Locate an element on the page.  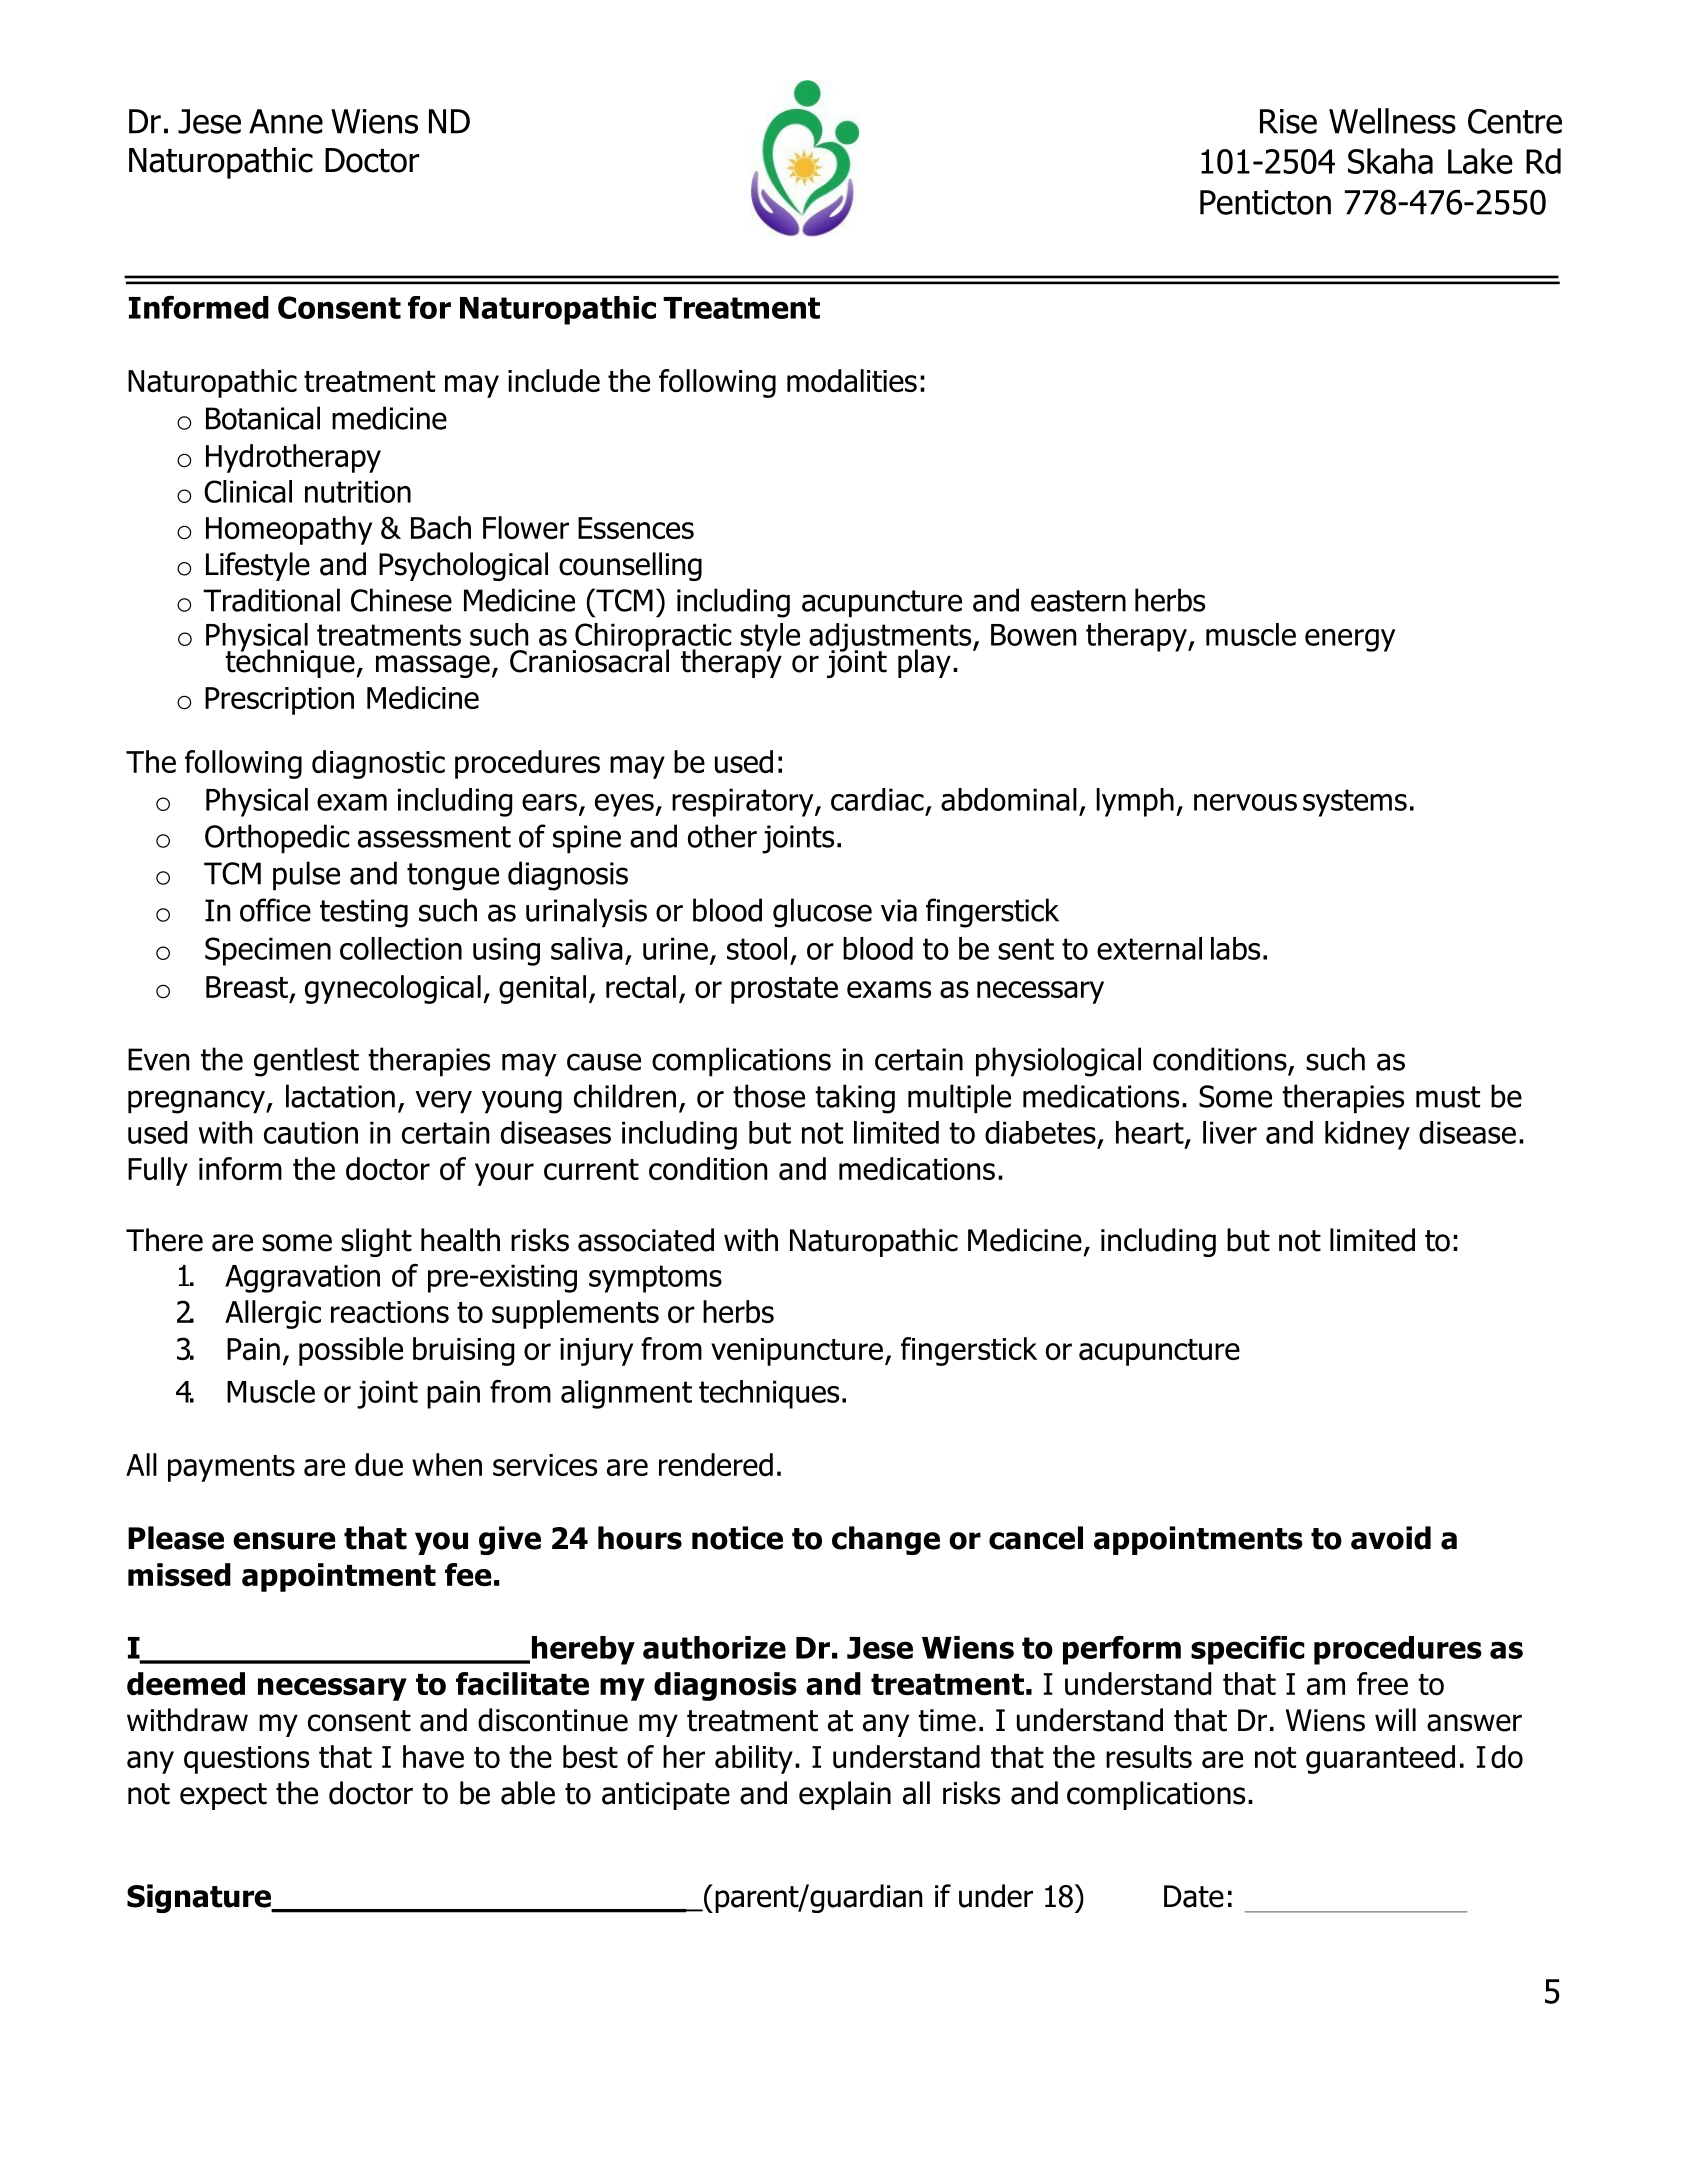
Traditional is located at coordinates (271, 600).
